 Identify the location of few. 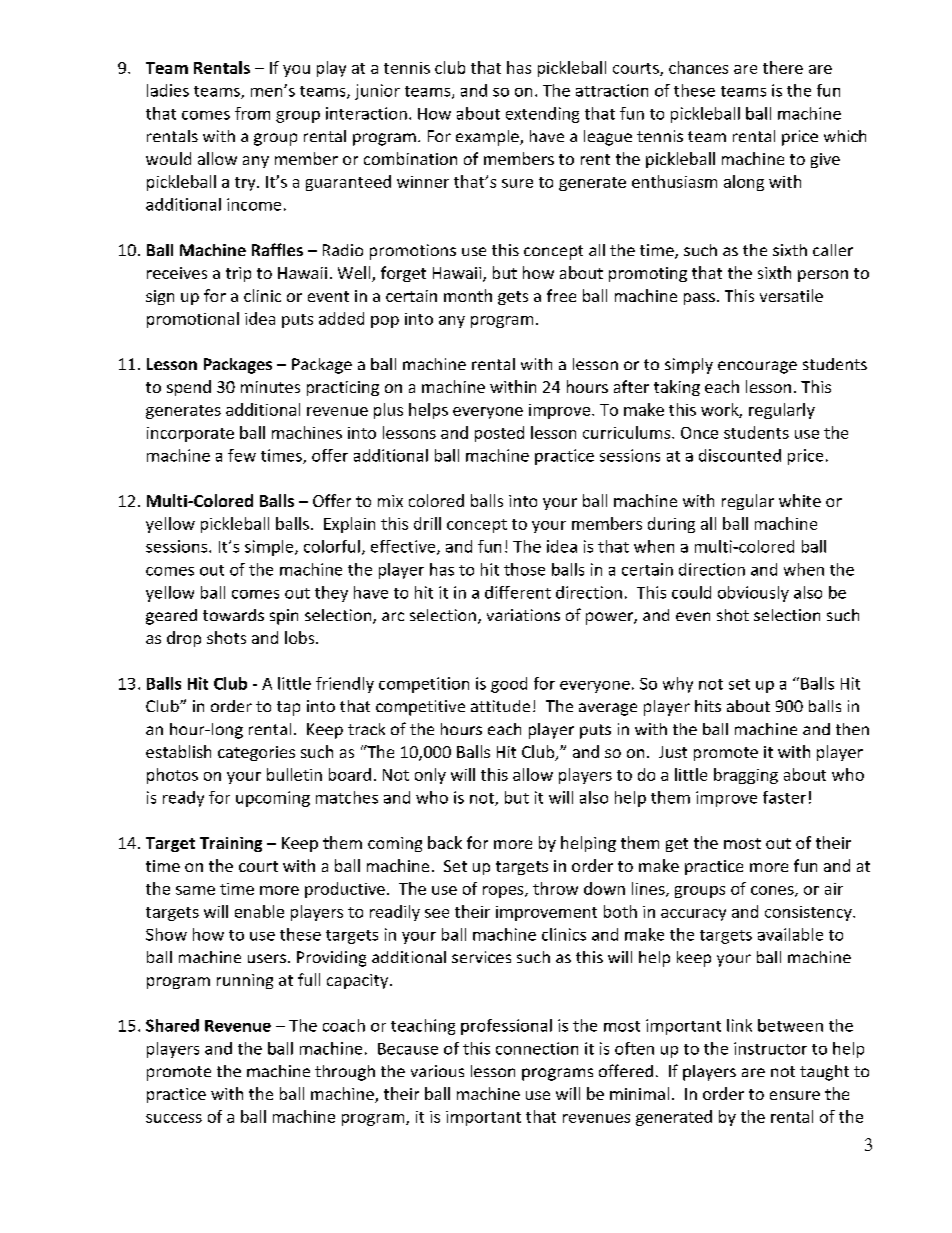
(242, 455).
